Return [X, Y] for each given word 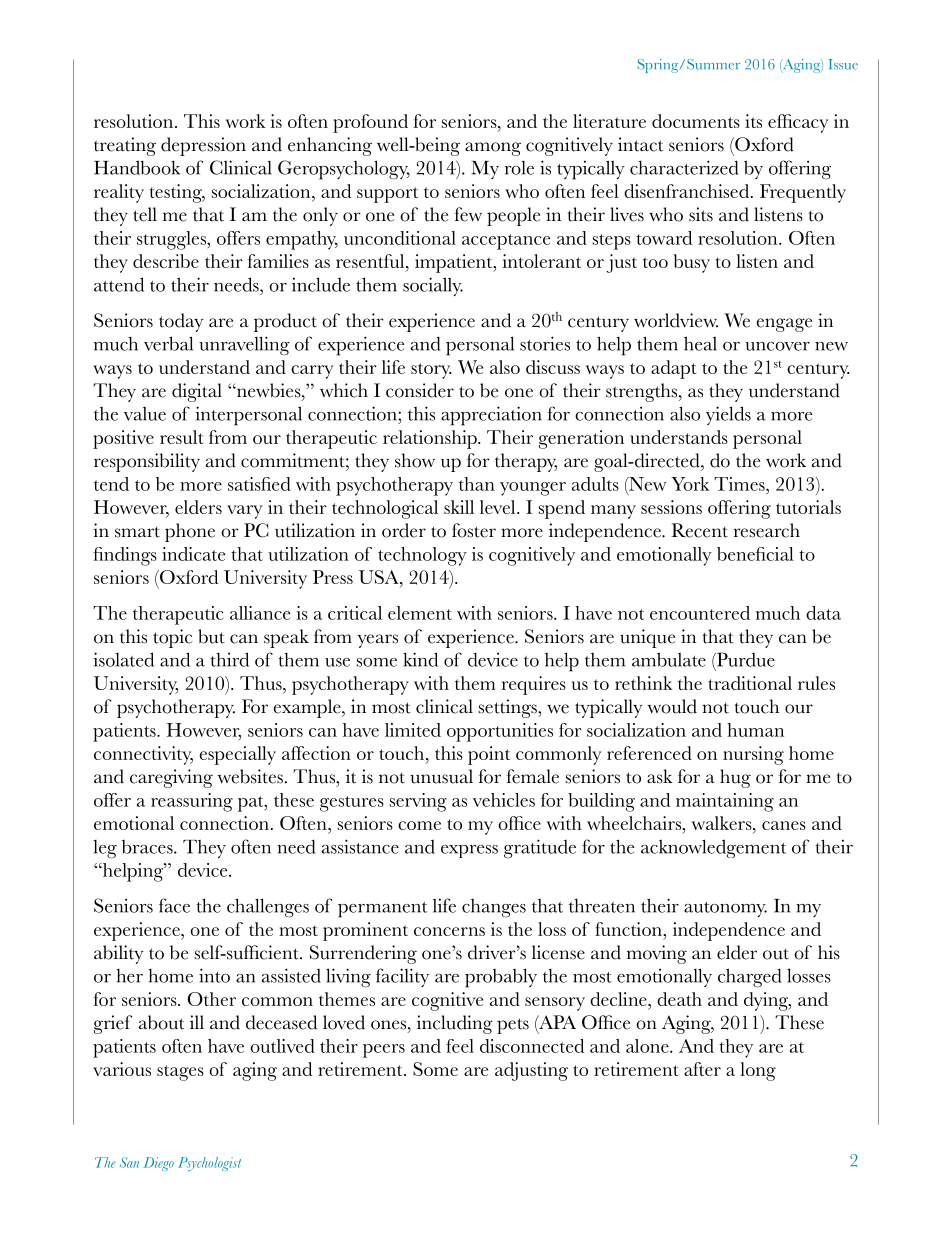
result [181, 437]
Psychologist [209, 1164]
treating [125, 146]
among [493, 149]
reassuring [192, 802]
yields [728, 415]
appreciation [491, 416]
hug [735, 778]
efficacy [798, 123]
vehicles [504, 800]
